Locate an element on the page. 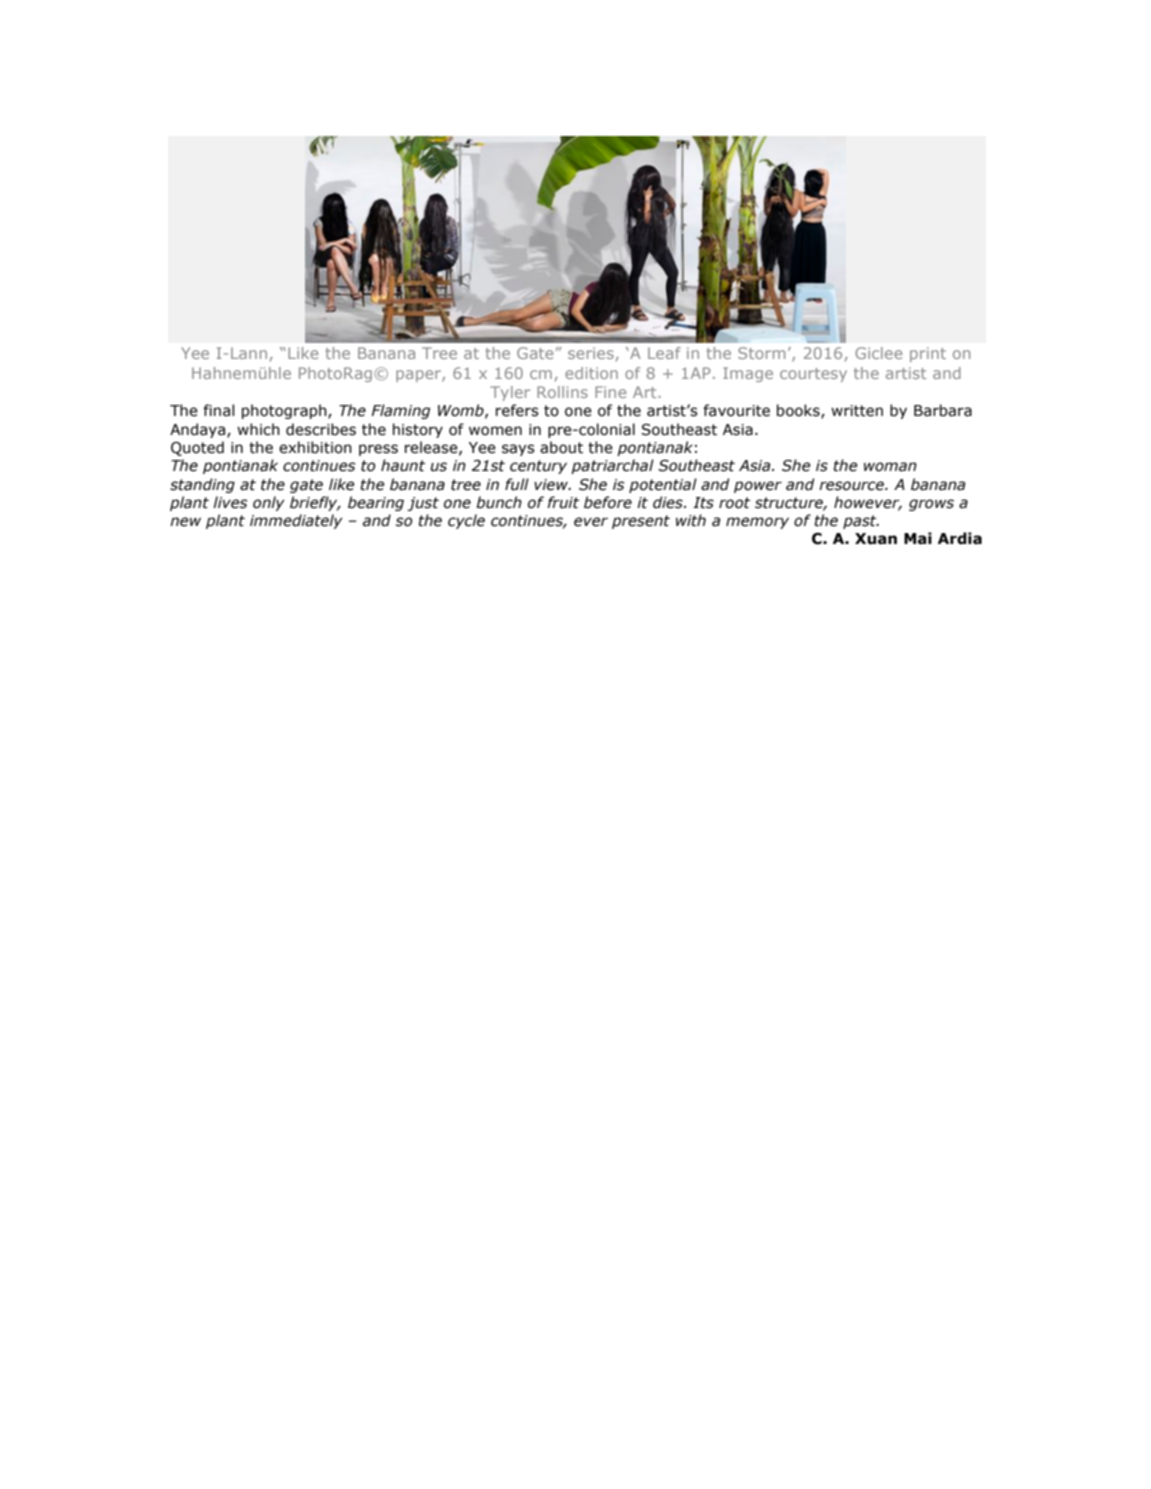 Image resolution: width=1151 pixels, height=1489 pixels. woman is located at coordinates (890, 467).
